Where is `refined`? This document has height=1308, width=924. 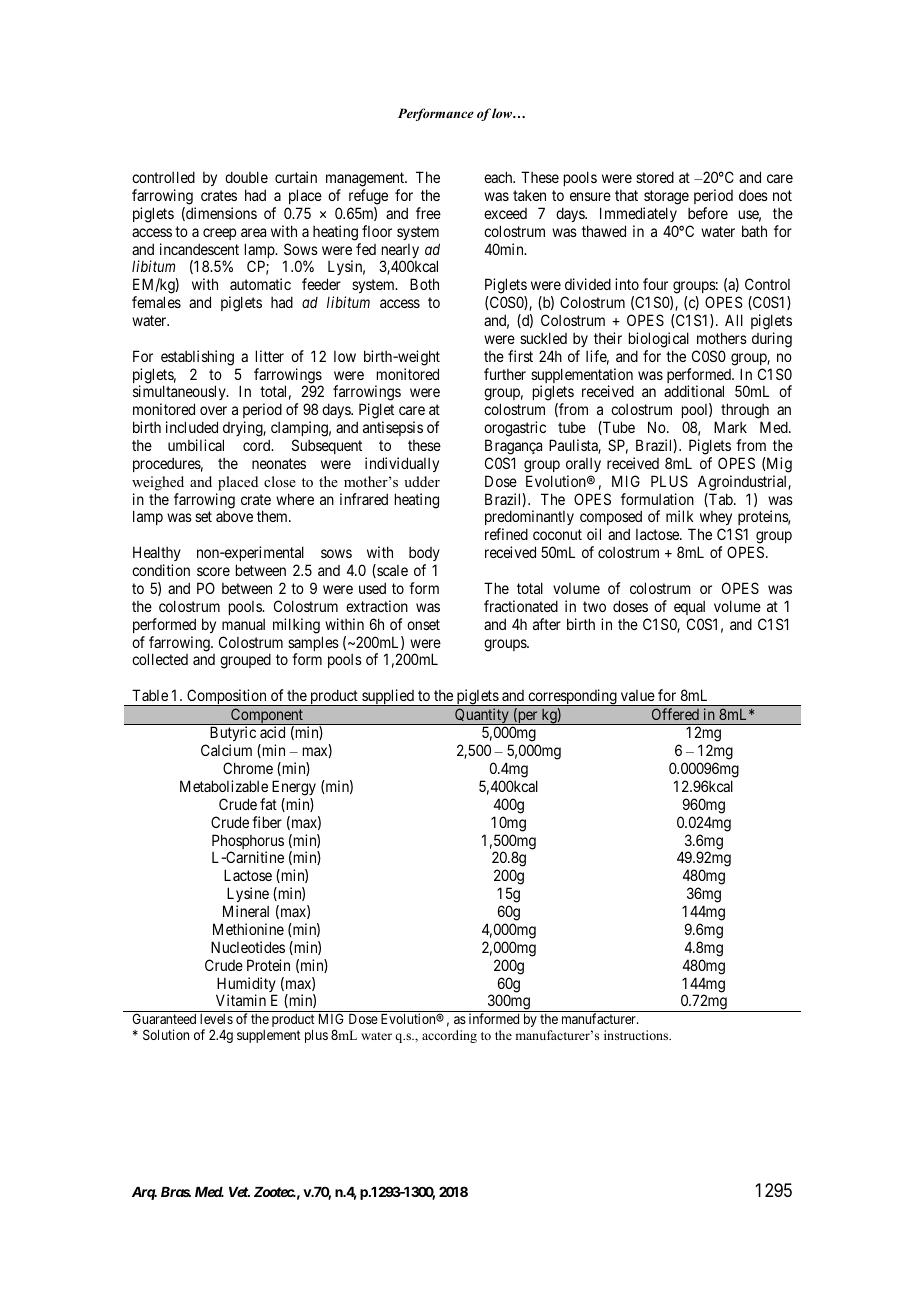 refined is located at coordinates (506, 534).
